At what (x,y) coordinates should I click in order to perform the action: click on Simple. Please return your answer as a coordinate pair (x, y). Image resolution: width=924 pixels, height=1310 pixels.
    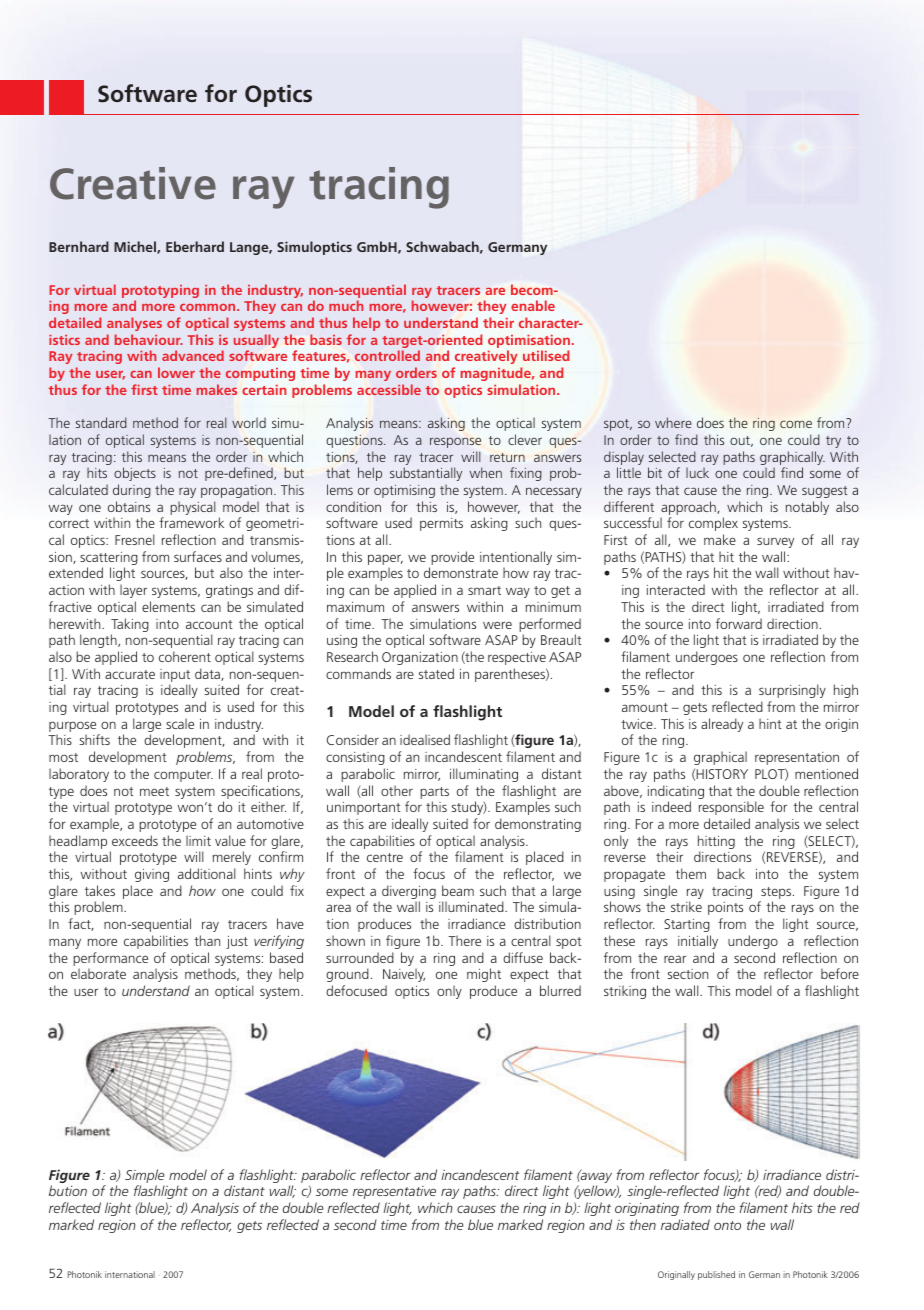
    Looking at the image, I should click on (145, 1177).
